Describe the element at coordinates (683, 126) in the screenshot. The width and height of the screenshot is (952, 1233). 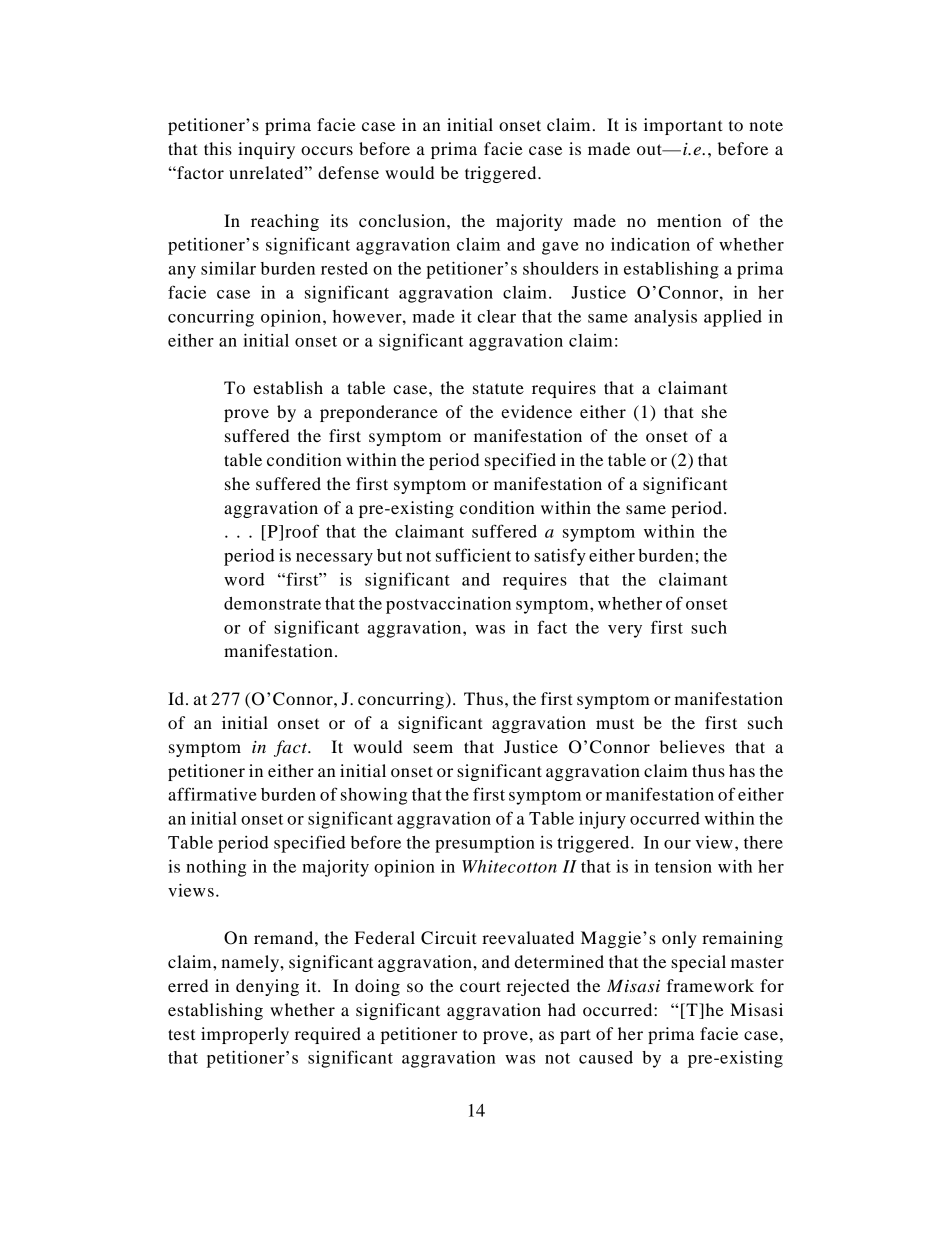
I see `important` at that location.
